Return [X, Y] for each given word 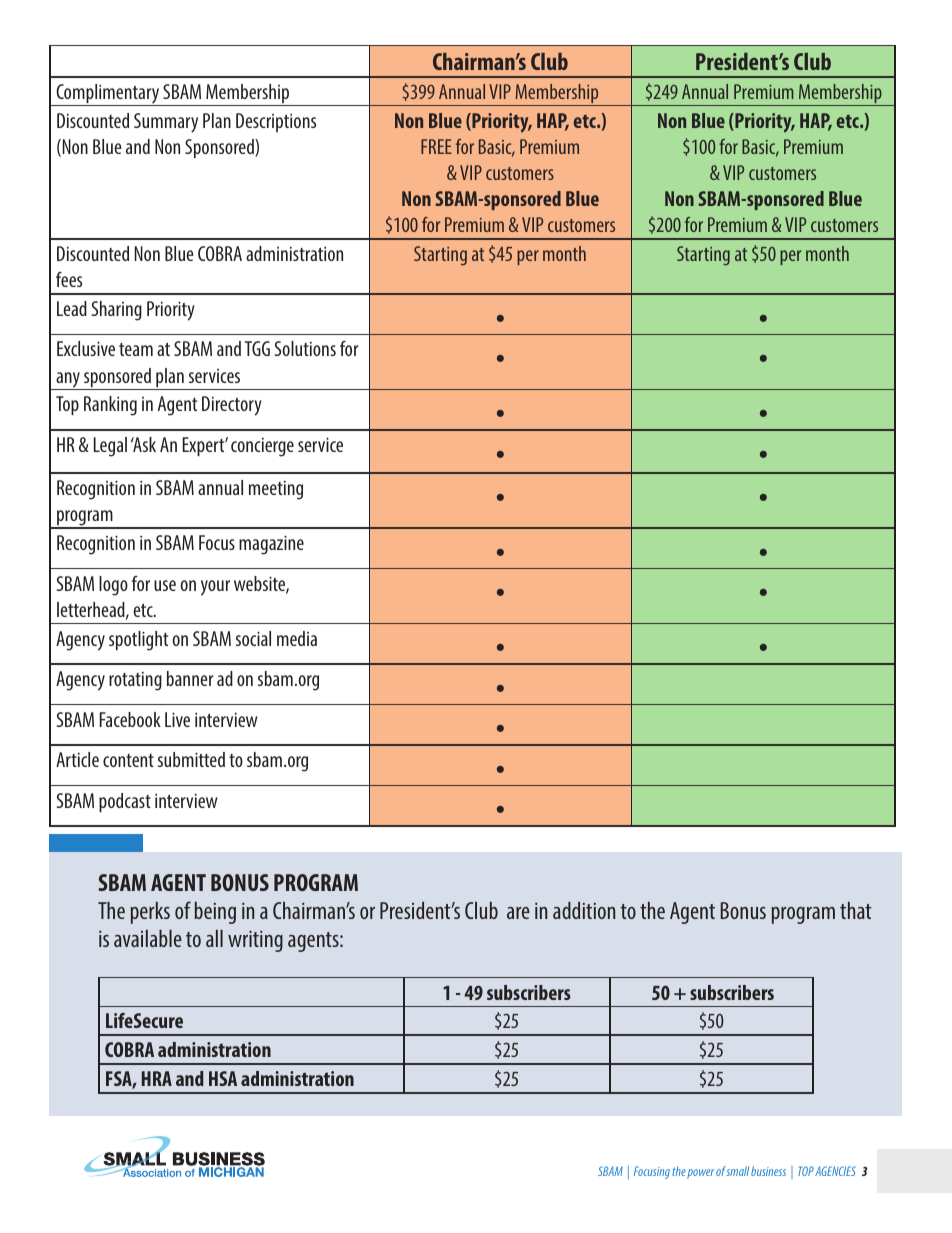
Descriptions [276, 122]
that [855, 910]
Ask [143, 444]
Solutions [305, 348]
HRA [157, 1078]
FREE [436, 146]
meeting [276, 490]
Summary [166, 123]
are [518, 913]
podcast [125, 802]
